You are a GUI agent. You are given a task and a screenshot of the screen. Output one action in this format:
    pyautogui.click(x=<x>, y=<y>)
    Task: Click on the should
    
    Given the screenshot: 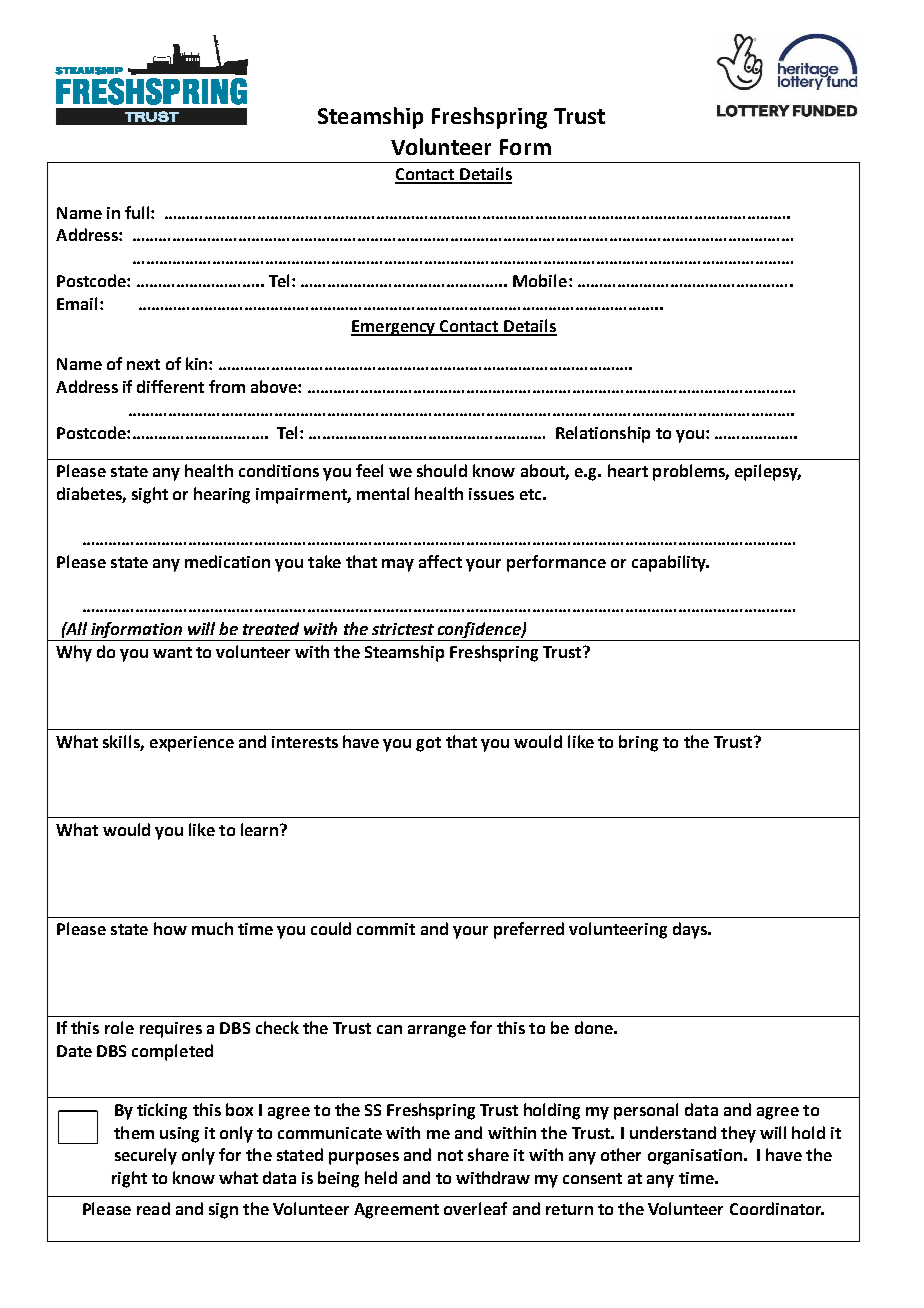 What is the action you would take?
    pyautogui.click(x=442, y=470)
